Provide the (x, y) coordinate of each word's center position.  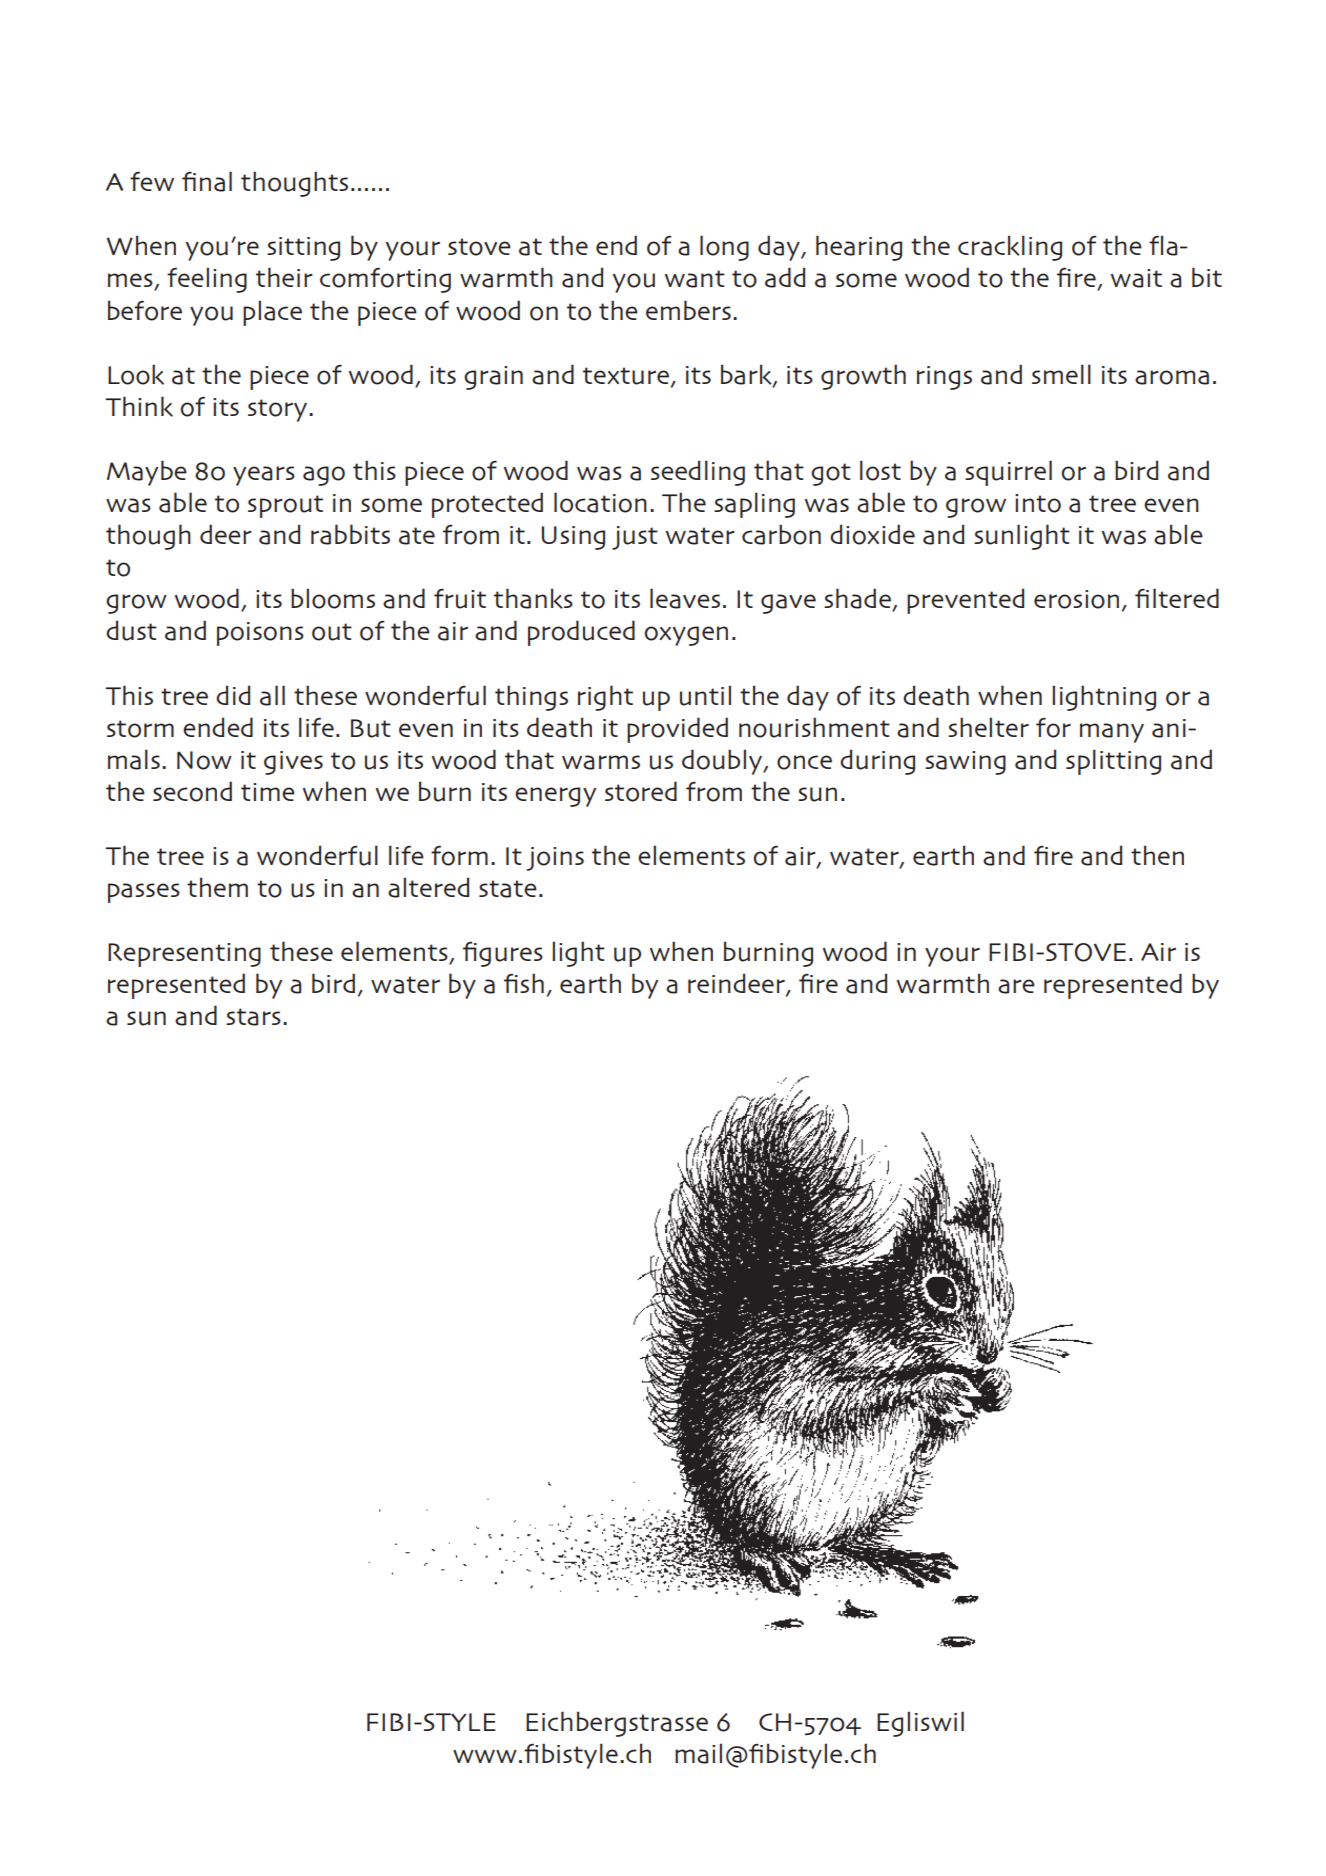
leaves (685, 598)
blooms (333, 598)
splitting (1113, 762)
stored (641, 791)
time (268, 792)
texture (626, 376)
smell (1061, 374)
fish (524, 983)
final (207, 181)
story (279, 410)
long (724, 248)
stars (253, 1017)
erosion (1076, 599)
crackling (1010, 248)
